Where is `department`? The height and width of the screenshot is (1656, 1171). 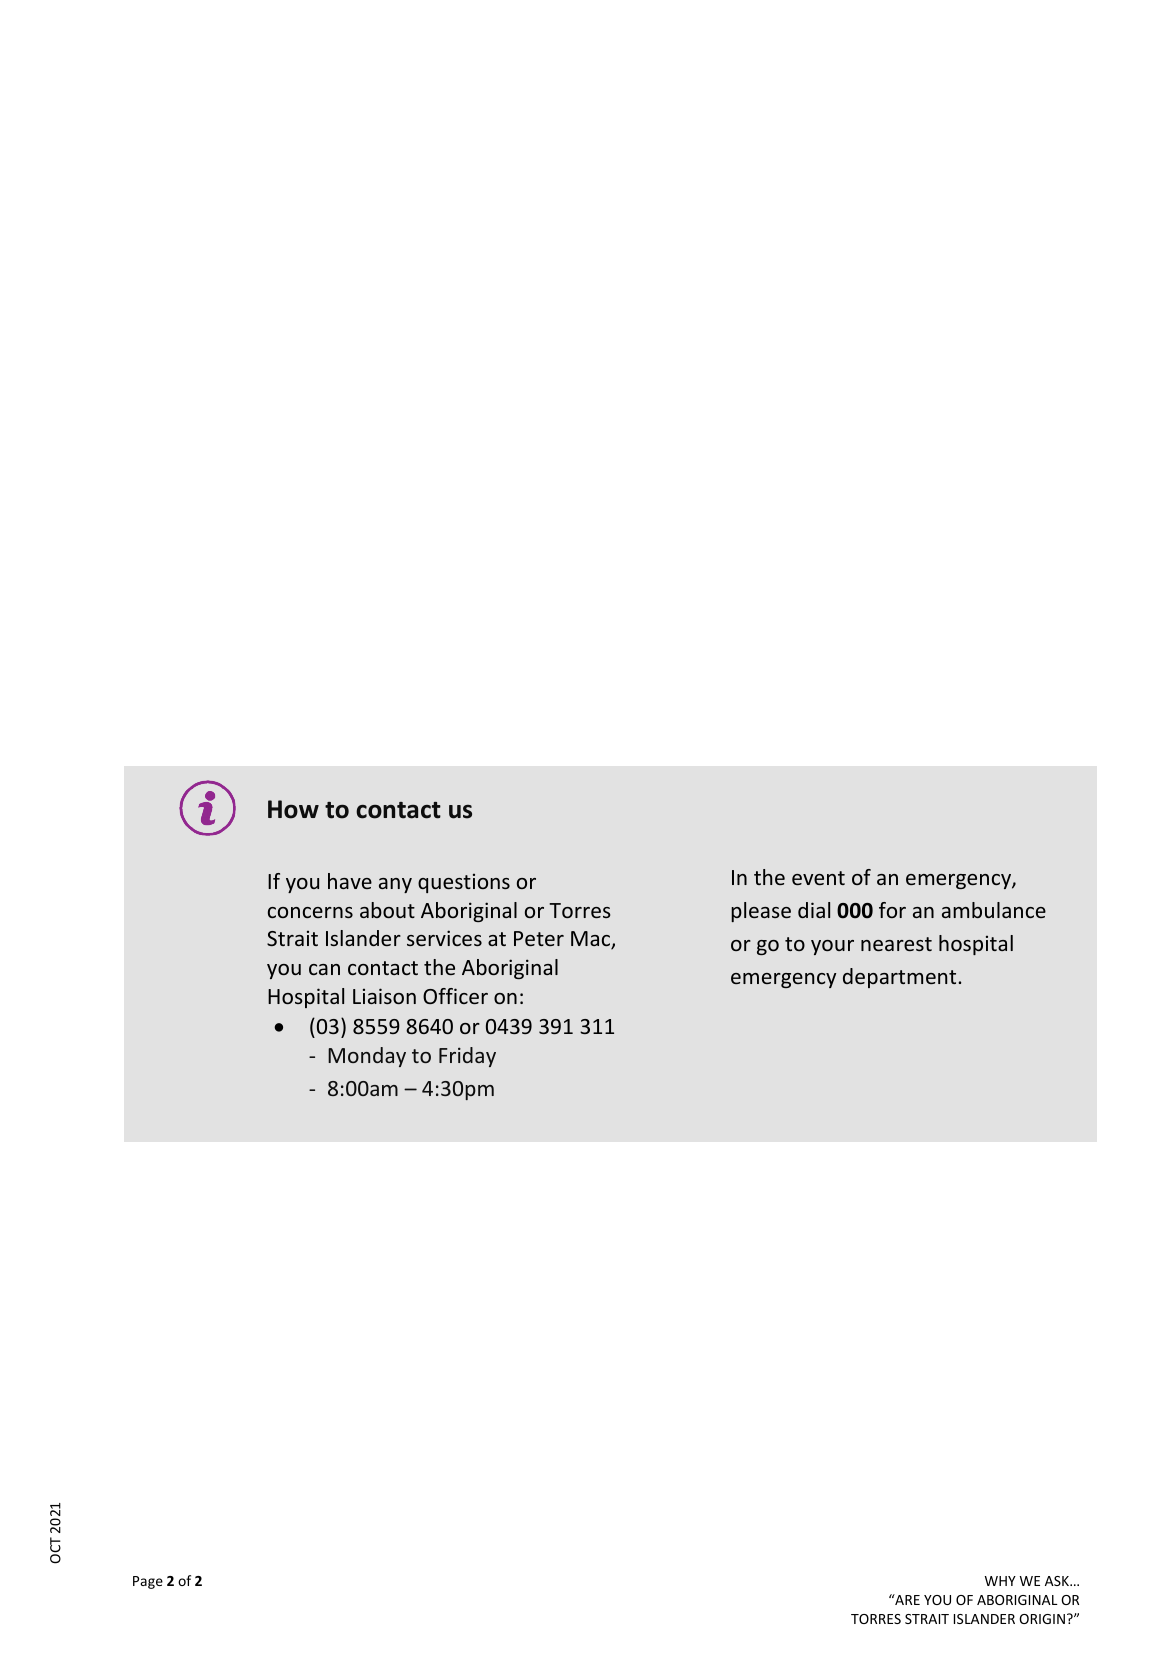
department is located at coordinates (901, 978).
